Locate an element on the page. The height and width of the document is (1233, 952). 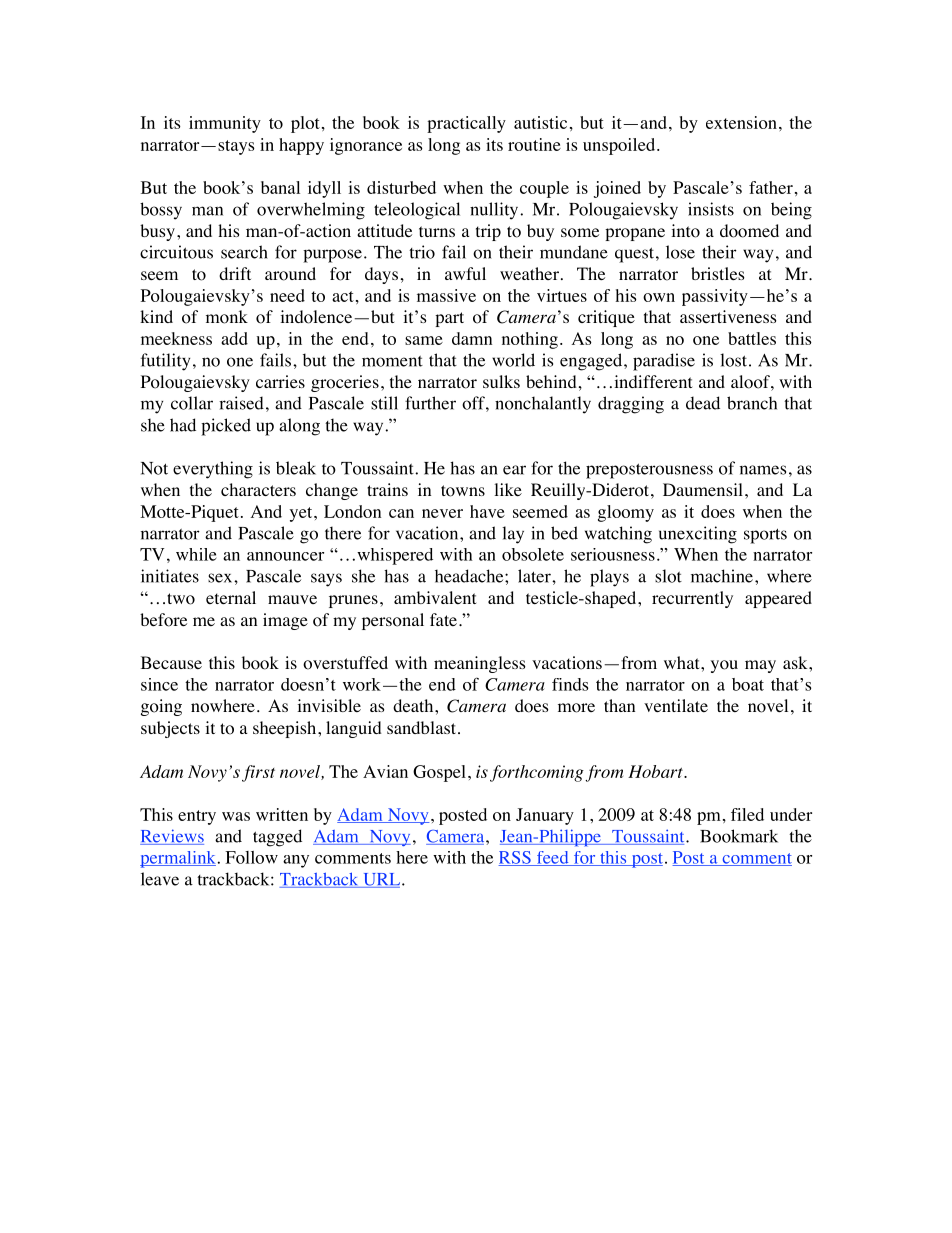
practically is located at coordinates (466, 124).
